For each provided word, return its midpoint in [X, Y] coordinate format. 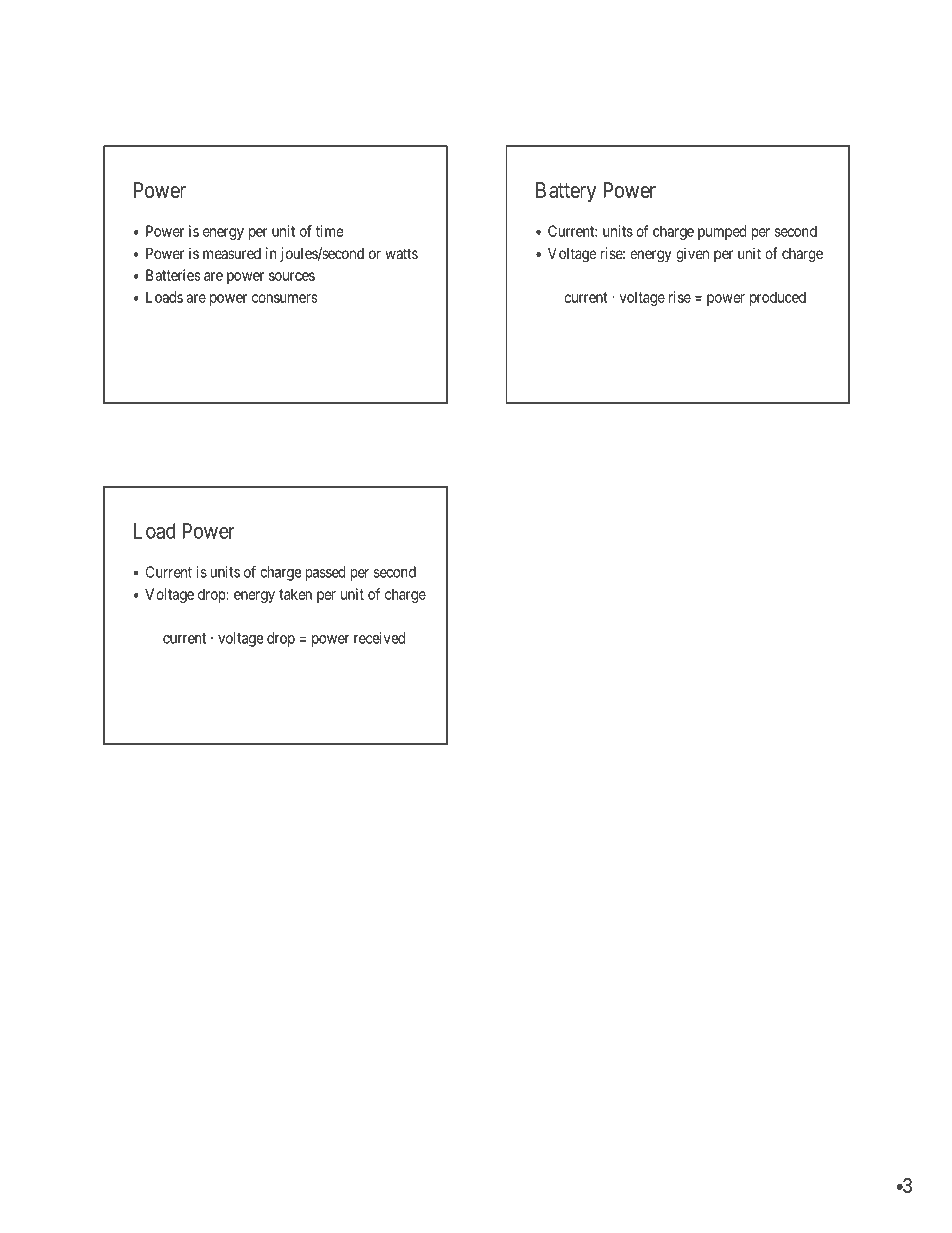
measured [232, 253]
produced [778, 298]
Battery [566, 192]
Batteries [173, 275]
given [692, 255]
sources [292, 276]
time [330, 231]
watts [401, 253]
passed [325, 573]
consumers [284, 298]
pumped [722, 232]
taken [295, 594]
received [379, 638]
